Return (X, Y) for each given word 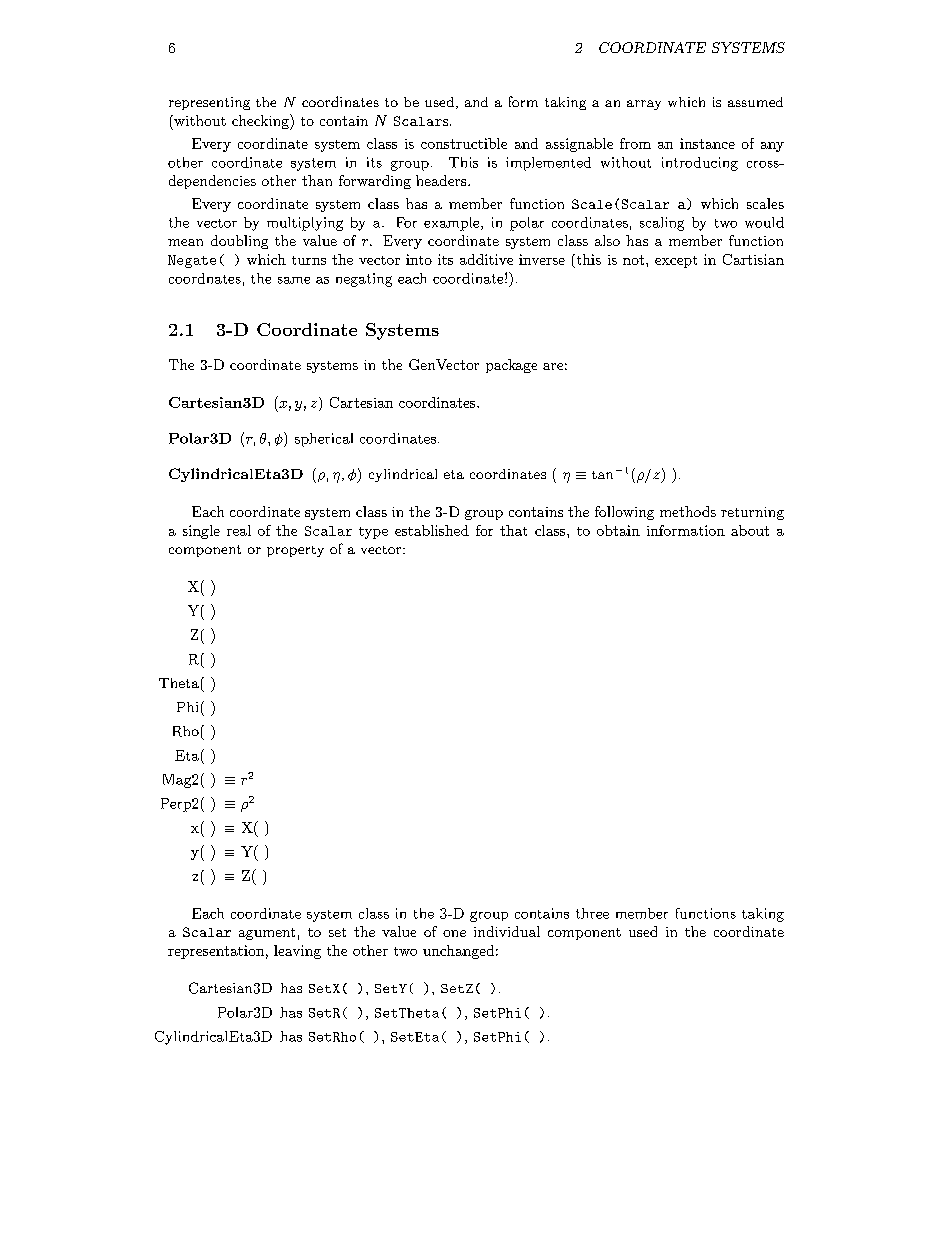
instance (707, 143)
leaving (297, 952)
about (750, 530)
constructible (464, 143)
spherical (324, 440)
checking (261, 122)
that (513, 530)
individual (507, 931)
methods (688, 511)
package (511, 366)
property (295, 551)
